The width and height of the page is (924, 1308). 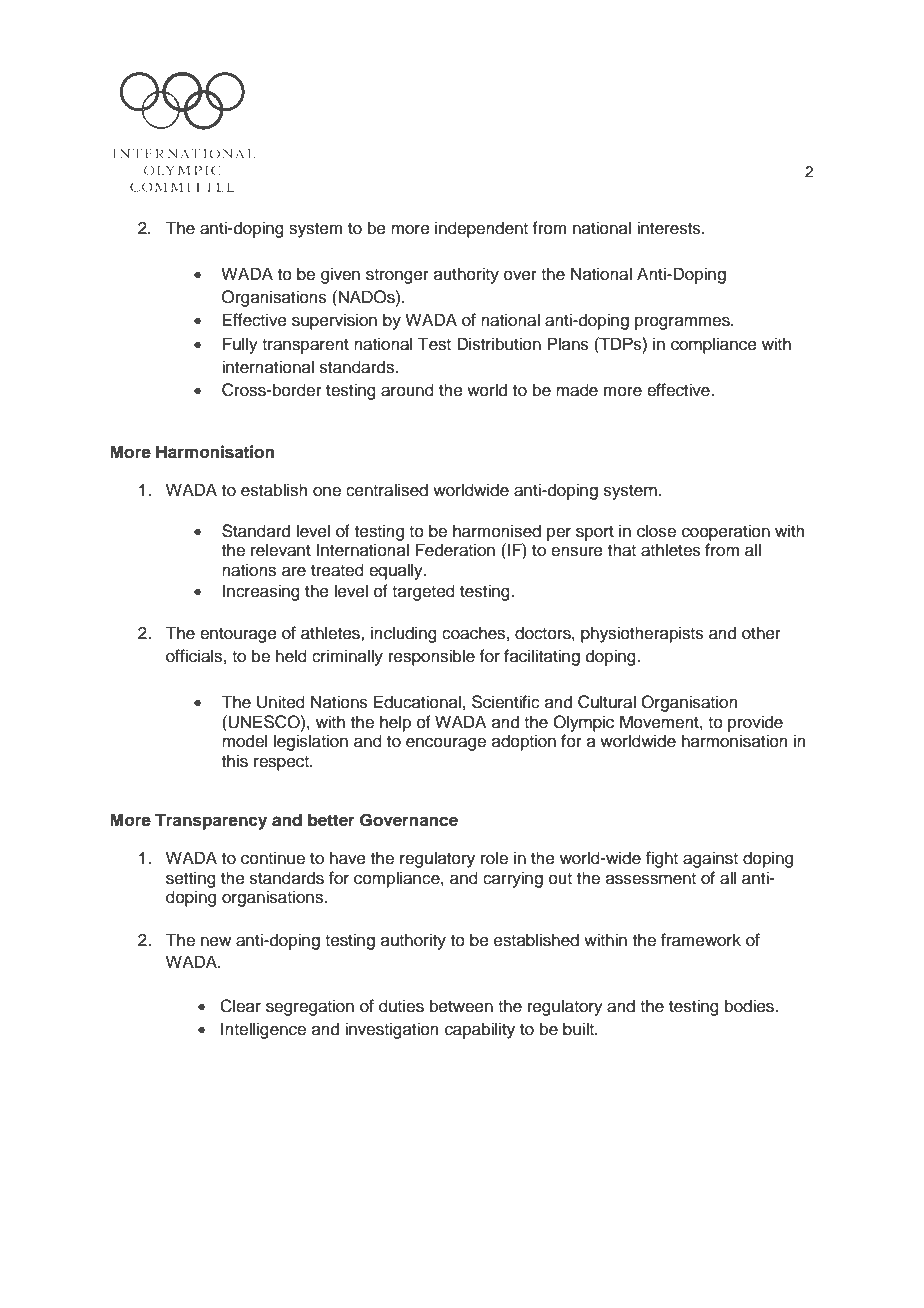 I want to click on encourage, so click(x=446, y=744).
